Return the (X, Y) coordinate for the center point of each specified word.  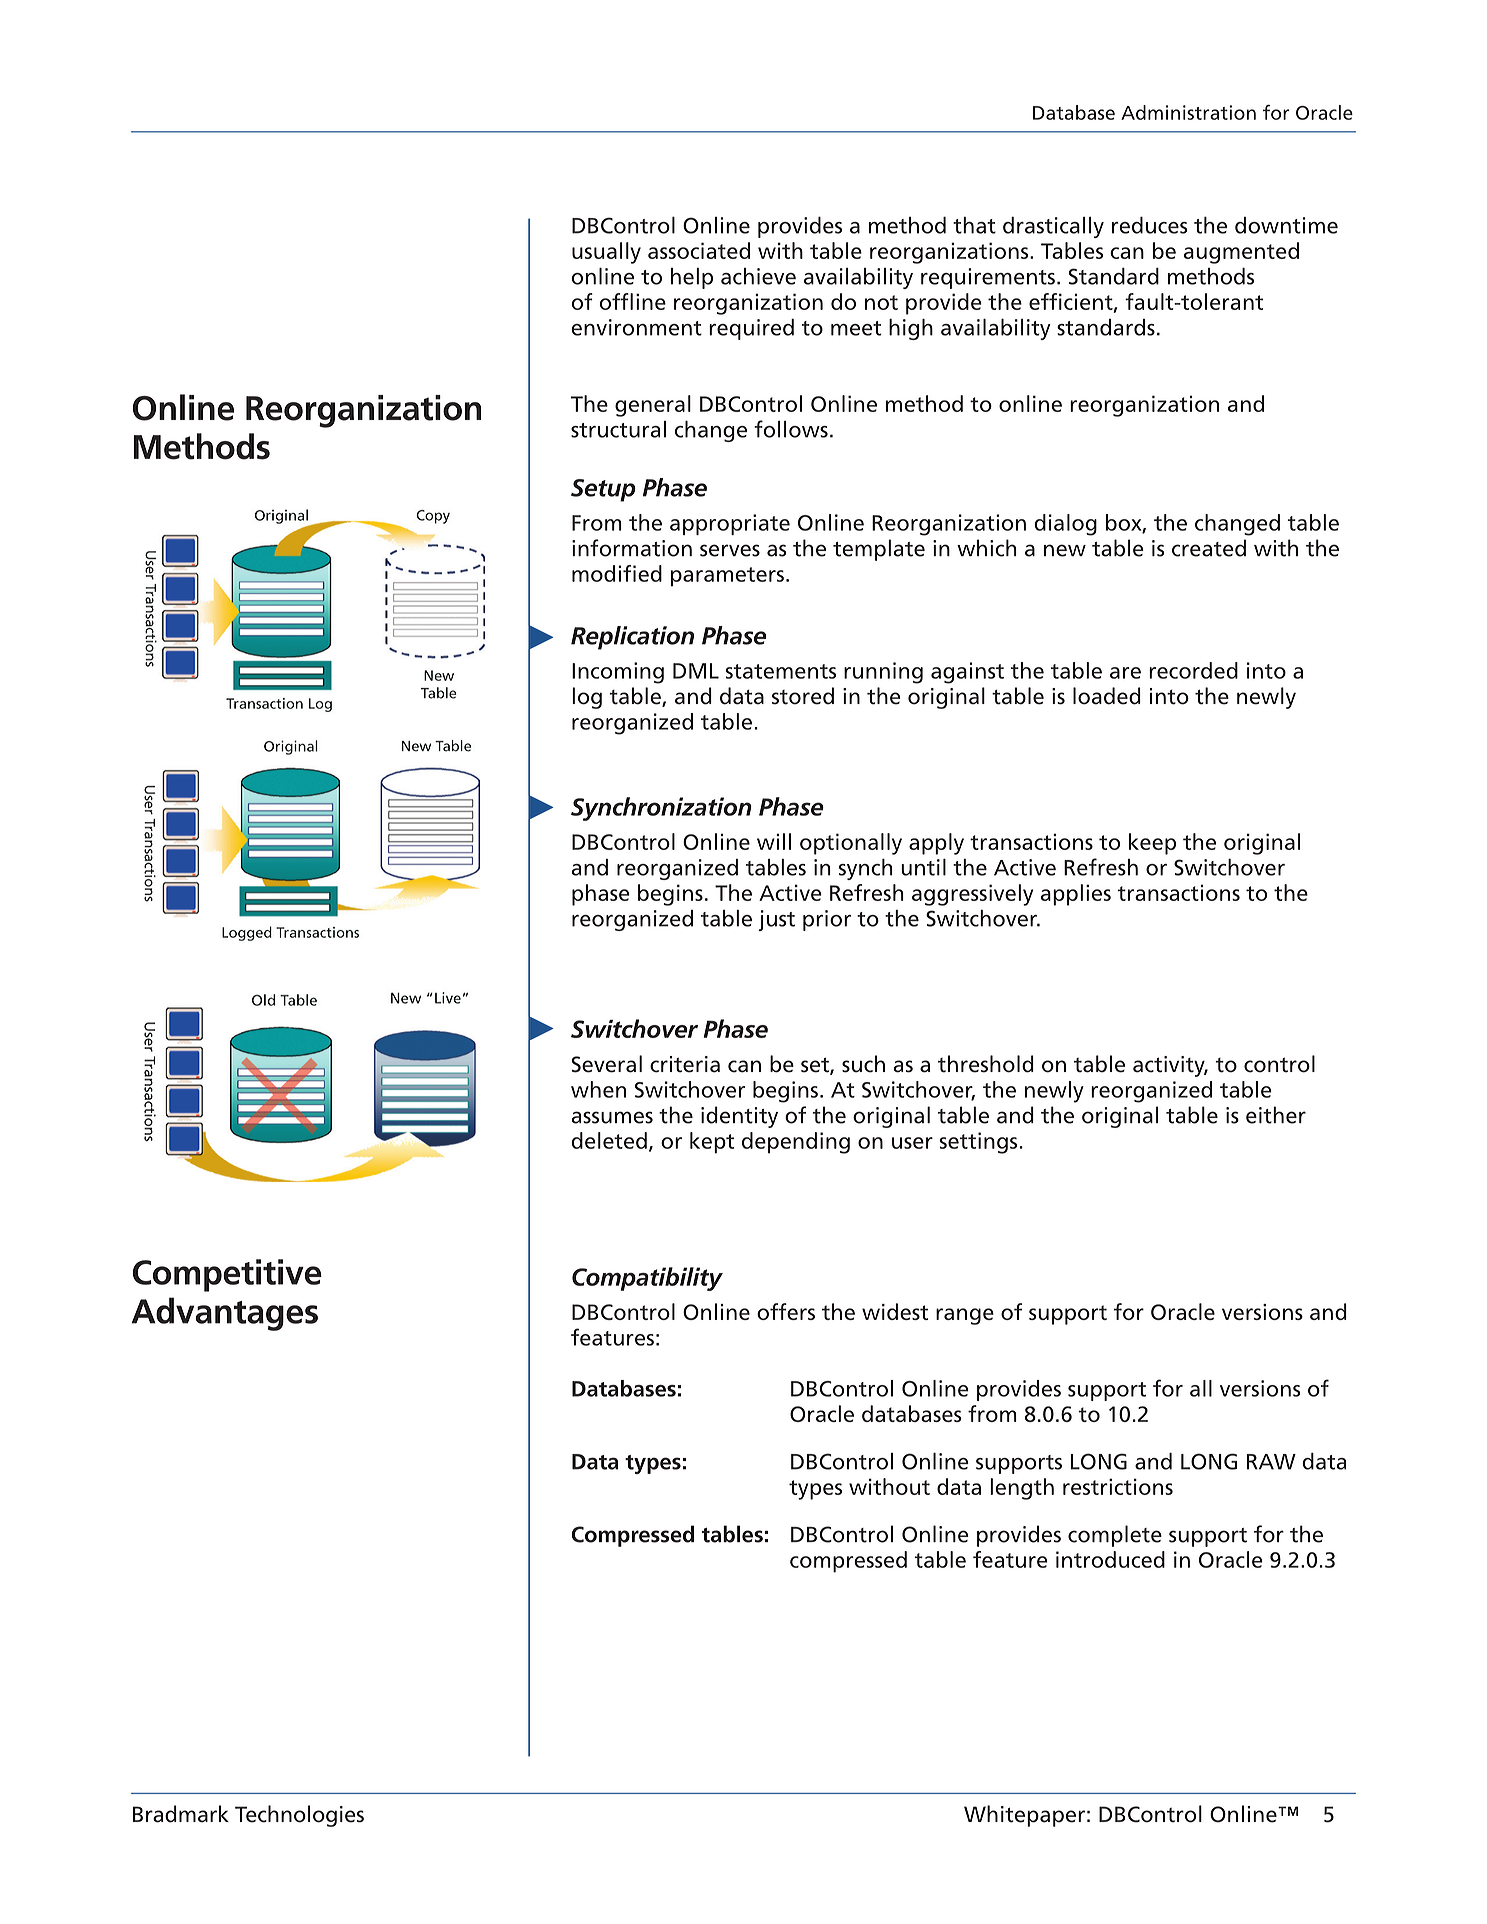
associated (699, 250)
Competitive (227, 1275)
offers (786, 1311)
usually (606, 253)
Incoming (618, 673)
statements (780, 671)
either (1276, 1115)
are (1125, 673)
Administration (1188, 112)
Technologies (299, 1816)
